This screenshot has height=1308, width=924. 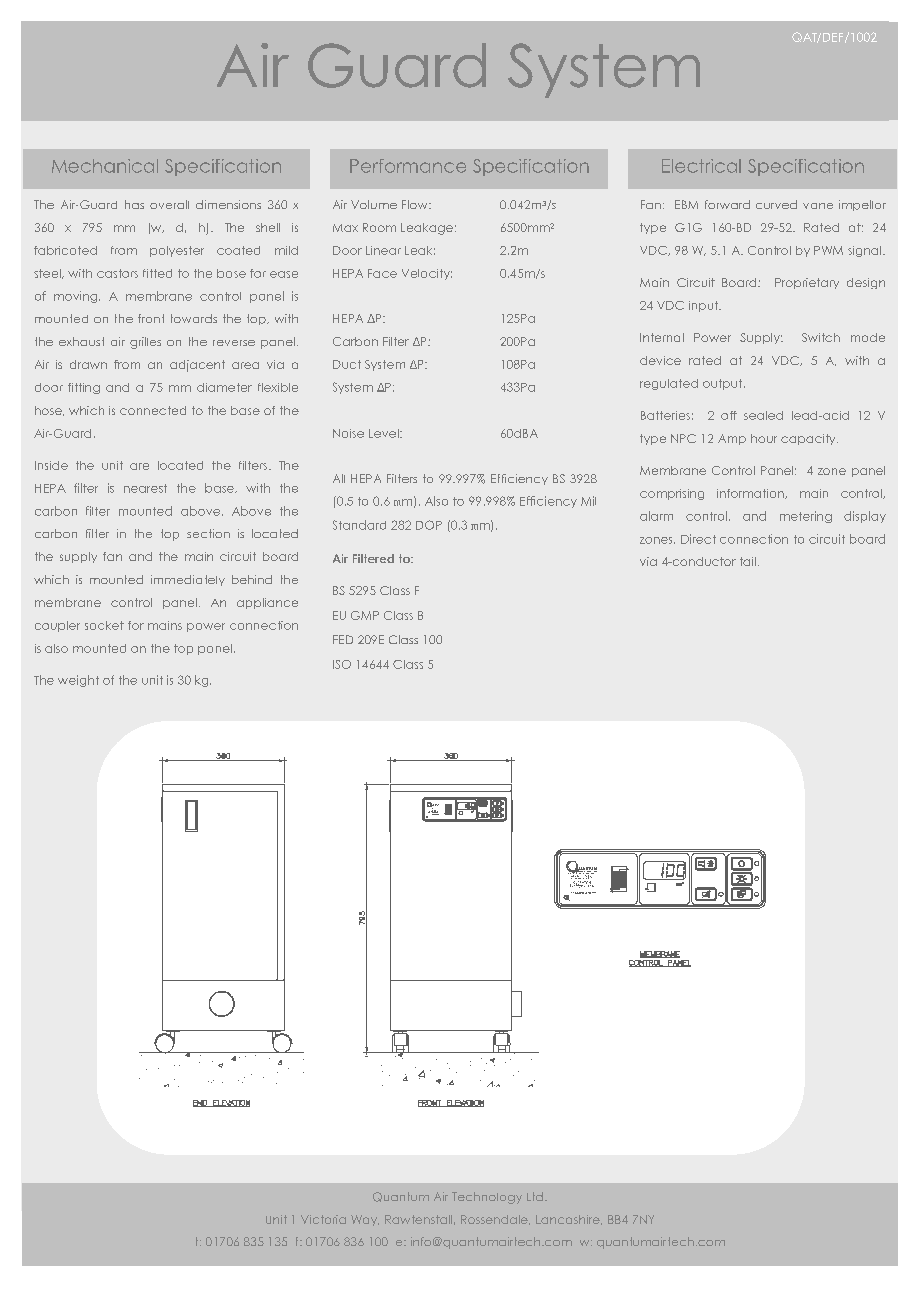 What do you see at coordinates (343, 639) in the screenshot?
I see `FED` at bounding box center [343, 639].
